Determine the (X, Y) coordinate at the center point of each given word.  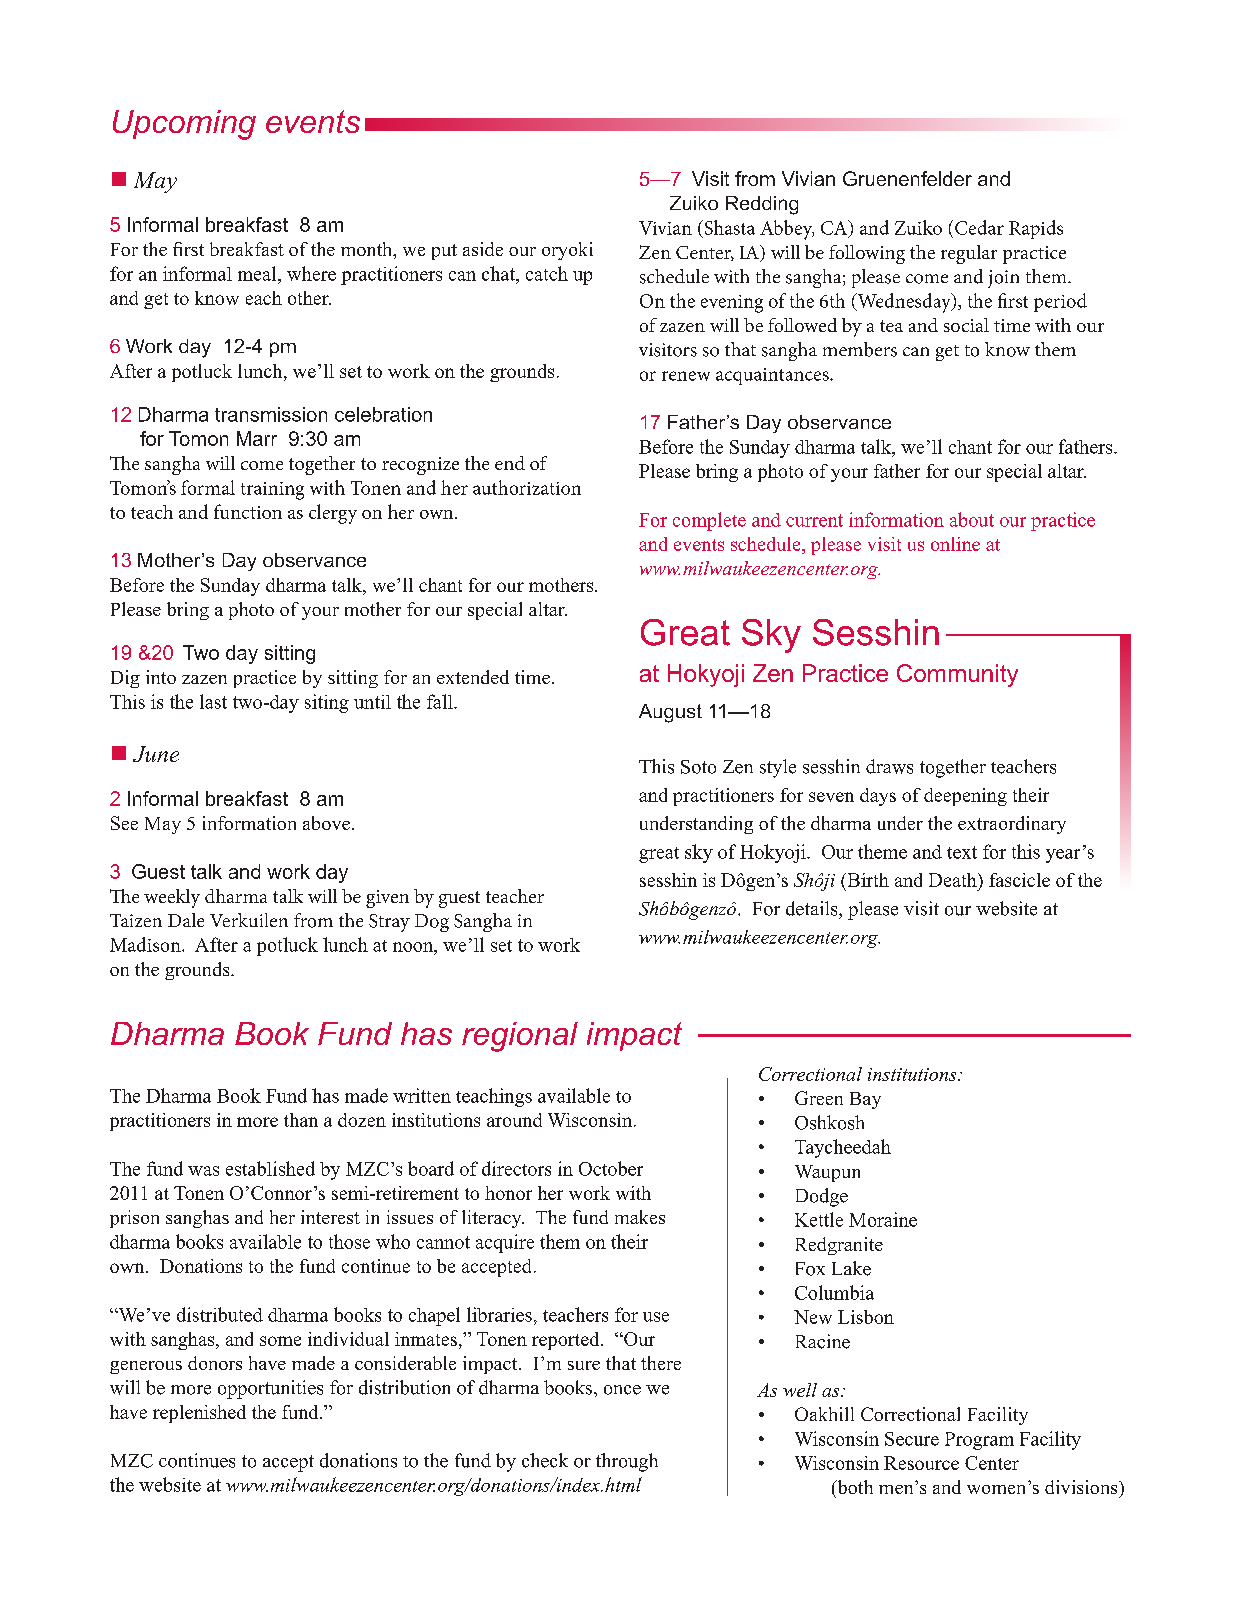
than (301, 1120)
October (611, 1168)
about (972, 519)
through (627, 1462)
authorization (527, 487)
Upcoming (184, 125)
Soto (698, 767)
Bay (865, 1100)
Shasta (728, 227)
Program (979, 1441)
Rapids (1036, 229)
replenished (199, 1414)
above (326, 823)
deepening (965, 797)
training (272, 491)
